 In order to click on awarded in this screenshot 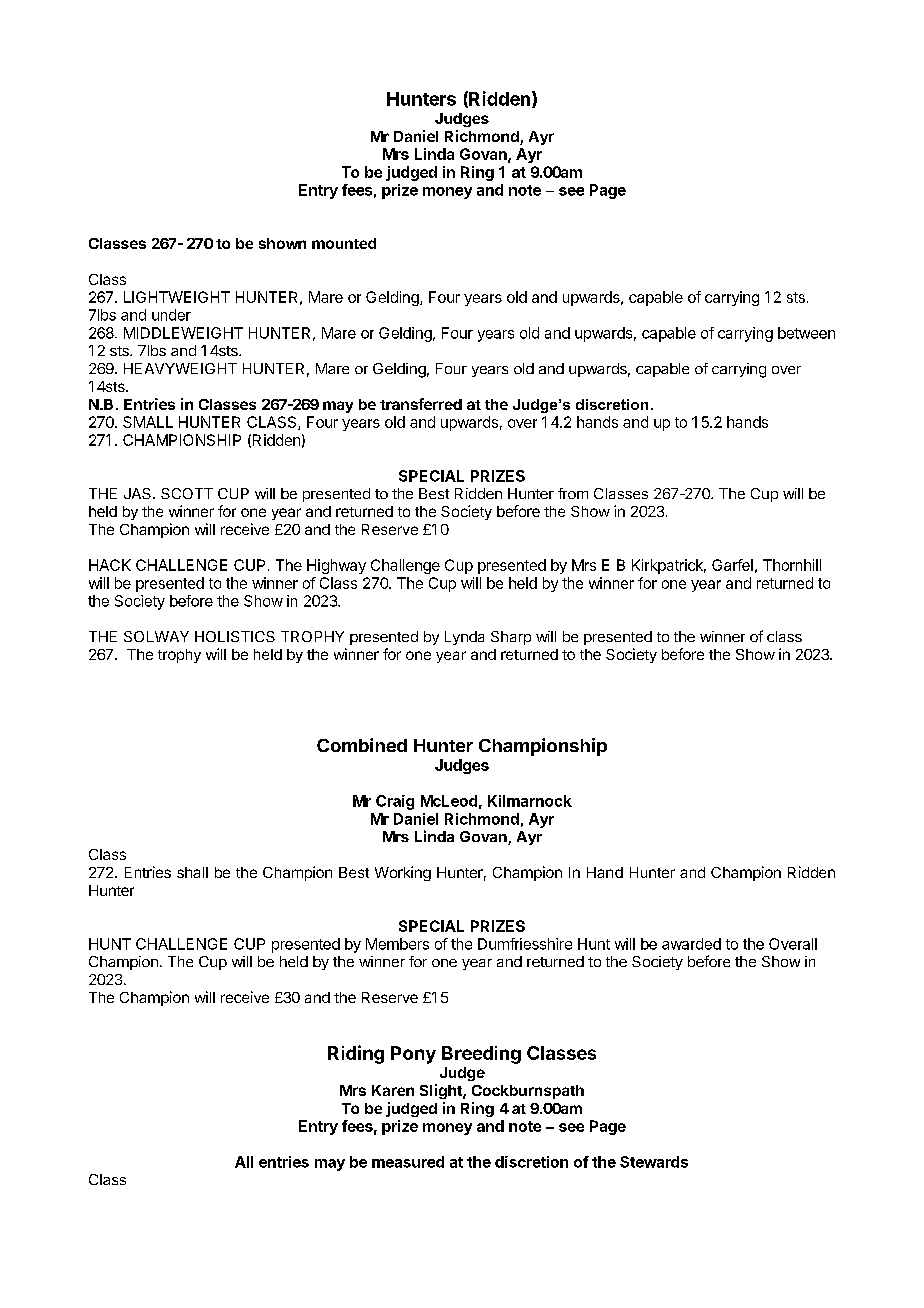, I will do `click(691, 944)`.
